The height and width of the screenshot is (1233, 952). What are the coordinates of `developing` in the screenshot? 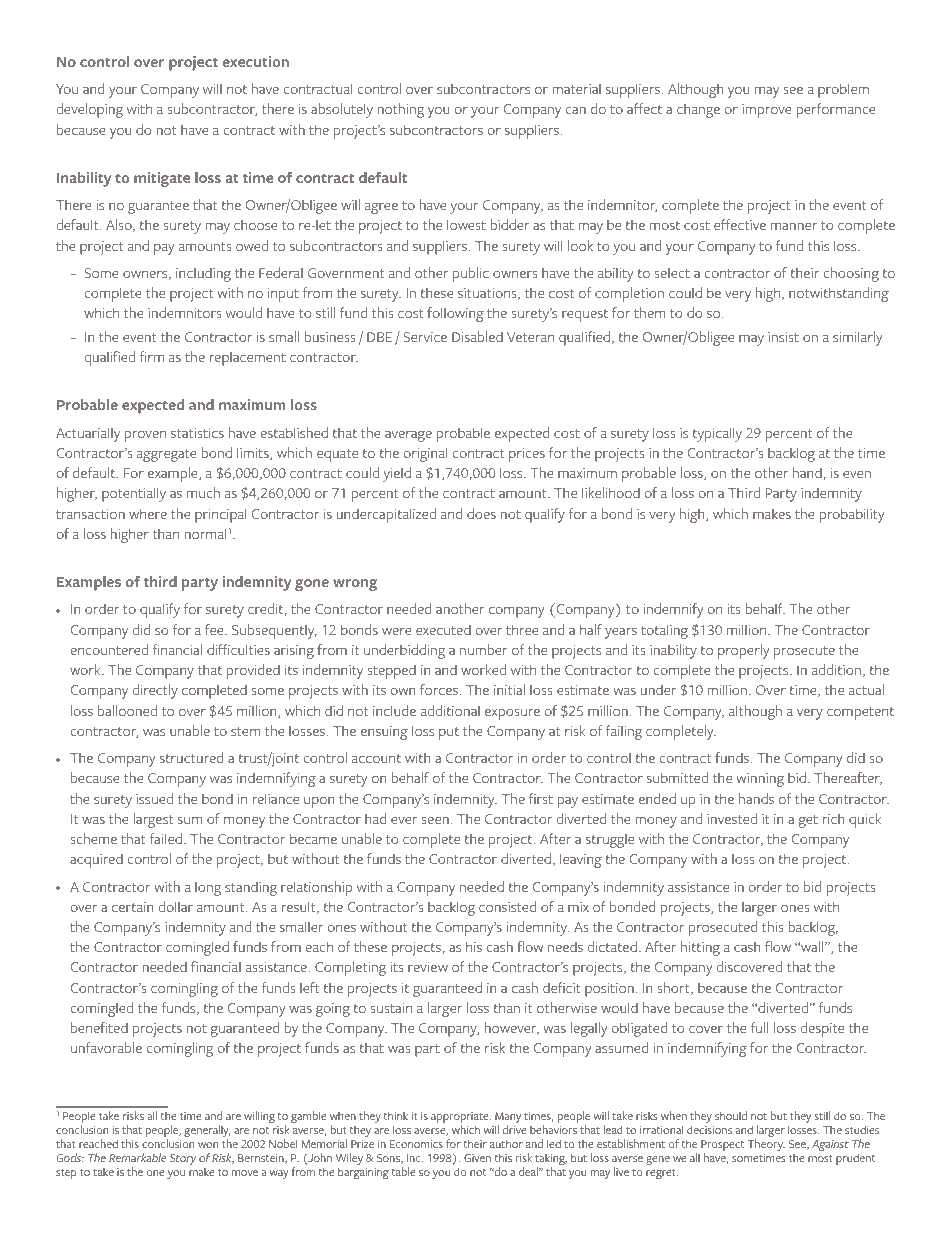 It's located at (89, 110).
